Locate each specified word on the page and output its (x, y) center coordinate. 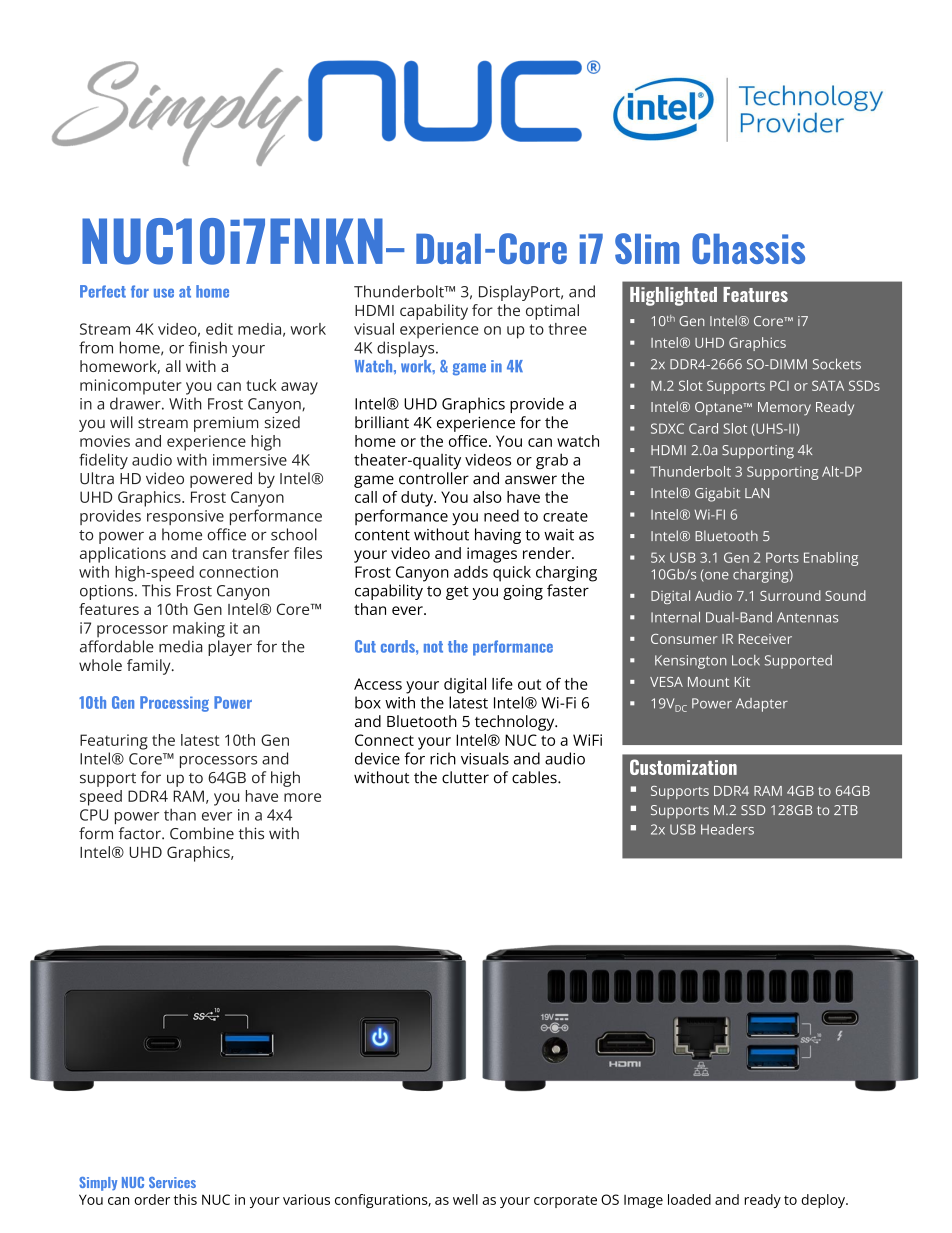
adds (471, 572)
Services (172, 1182)
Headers (727, 829)
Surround (790, 595)
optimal (552, 312)
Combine (202, 833)
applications (123, 555)
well (465, 1199)
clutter (465, 777)
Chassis (748, 248)
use (164, 293)
